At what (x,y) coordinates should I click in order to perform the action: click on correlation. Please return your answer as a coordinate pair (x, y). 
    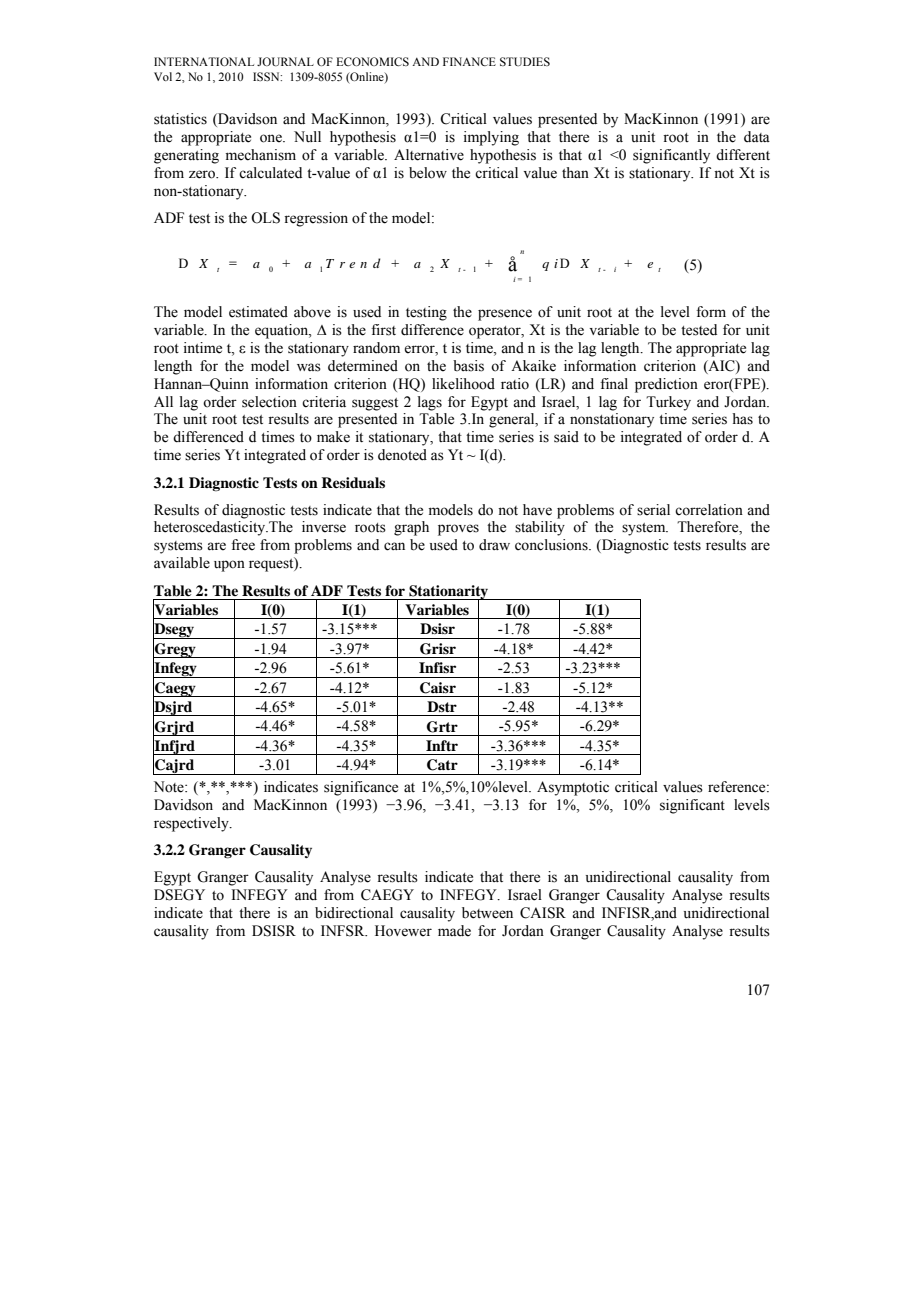
    Looking at the image, I should click on (709, 510).
